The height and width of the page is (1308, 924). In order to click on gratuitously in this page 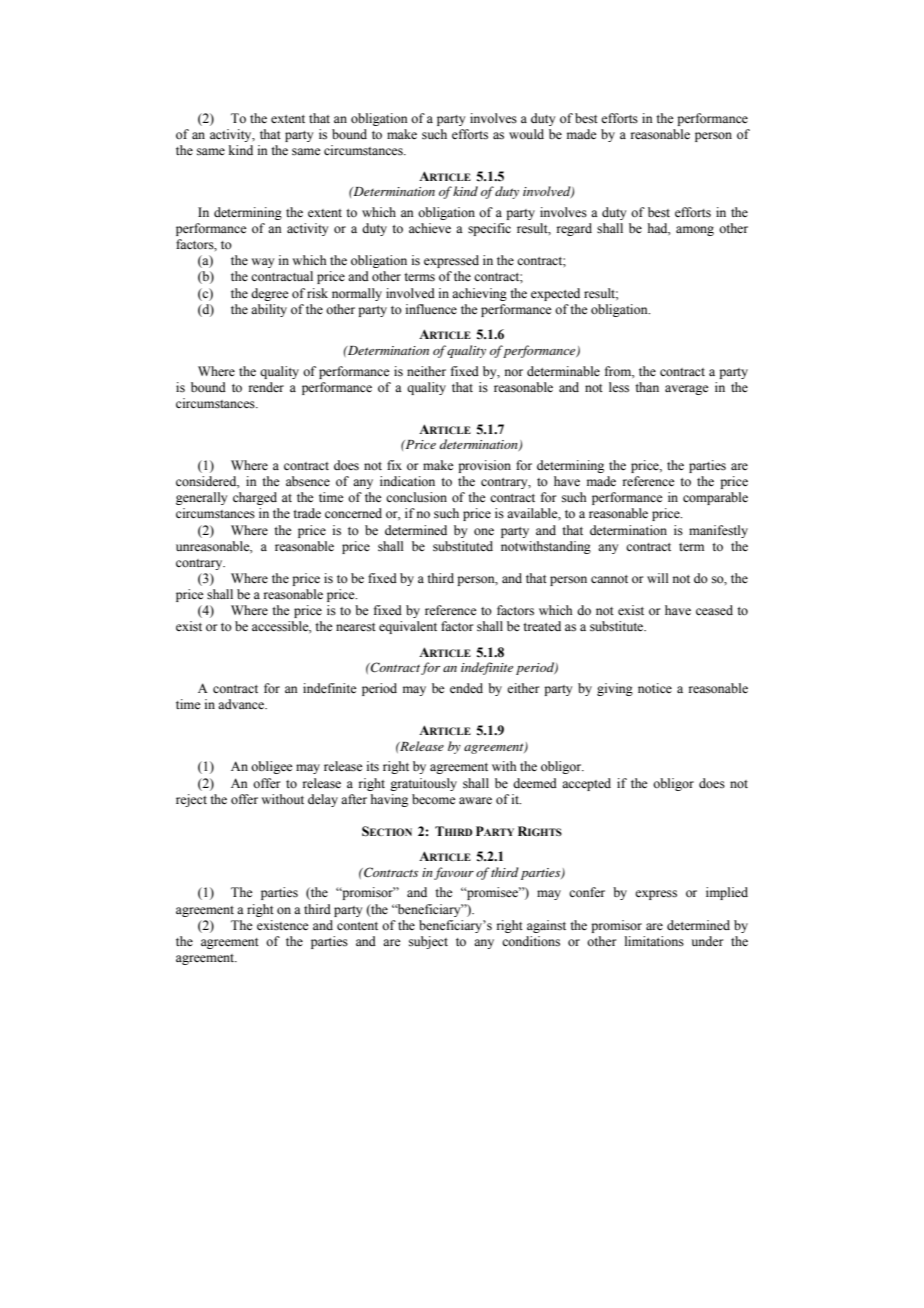, I will do `click(423, 784)`.
